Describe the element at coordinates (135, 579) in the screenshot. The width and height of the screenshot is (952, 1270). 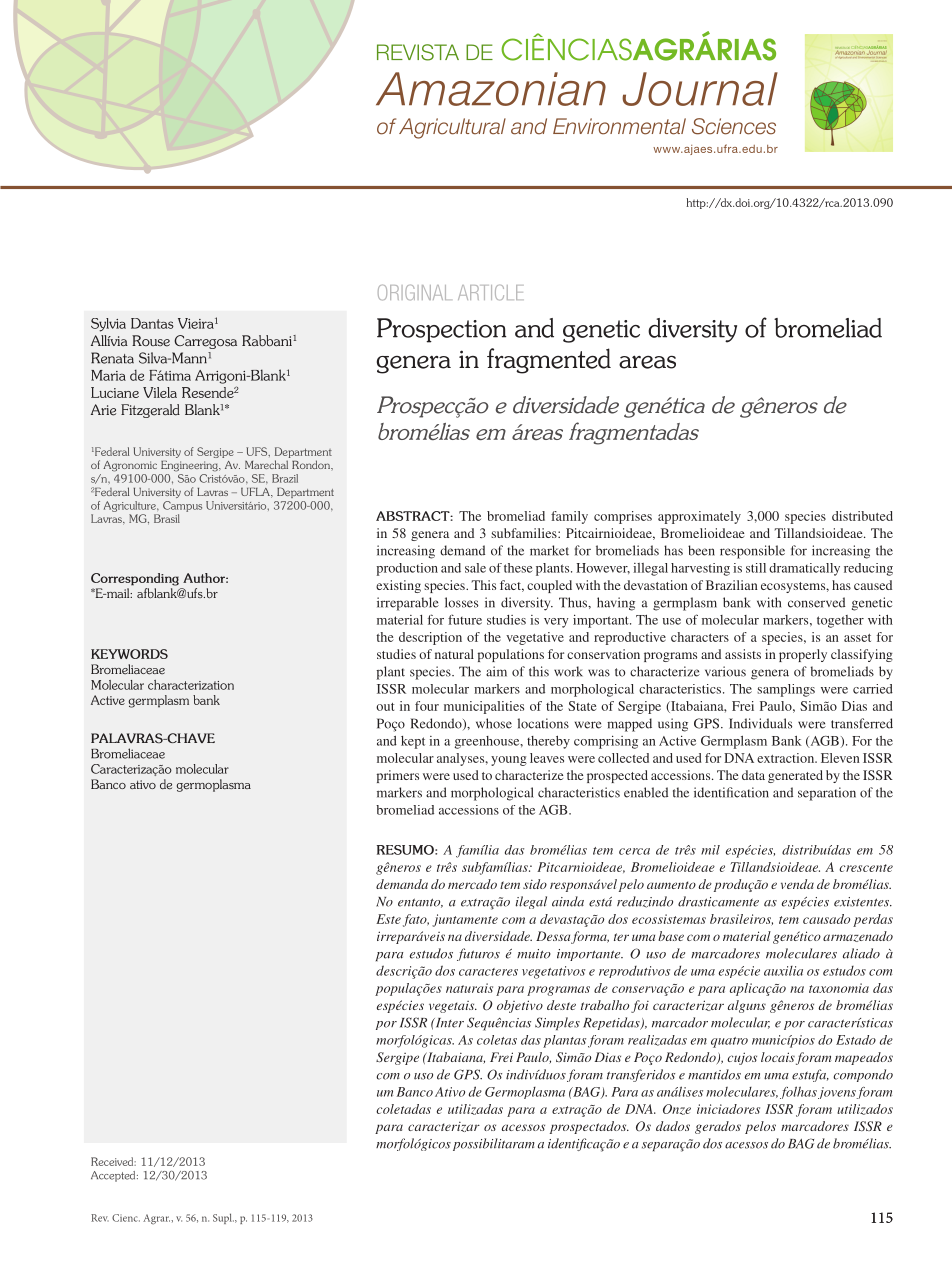
I see `Corresponding` at that location.
